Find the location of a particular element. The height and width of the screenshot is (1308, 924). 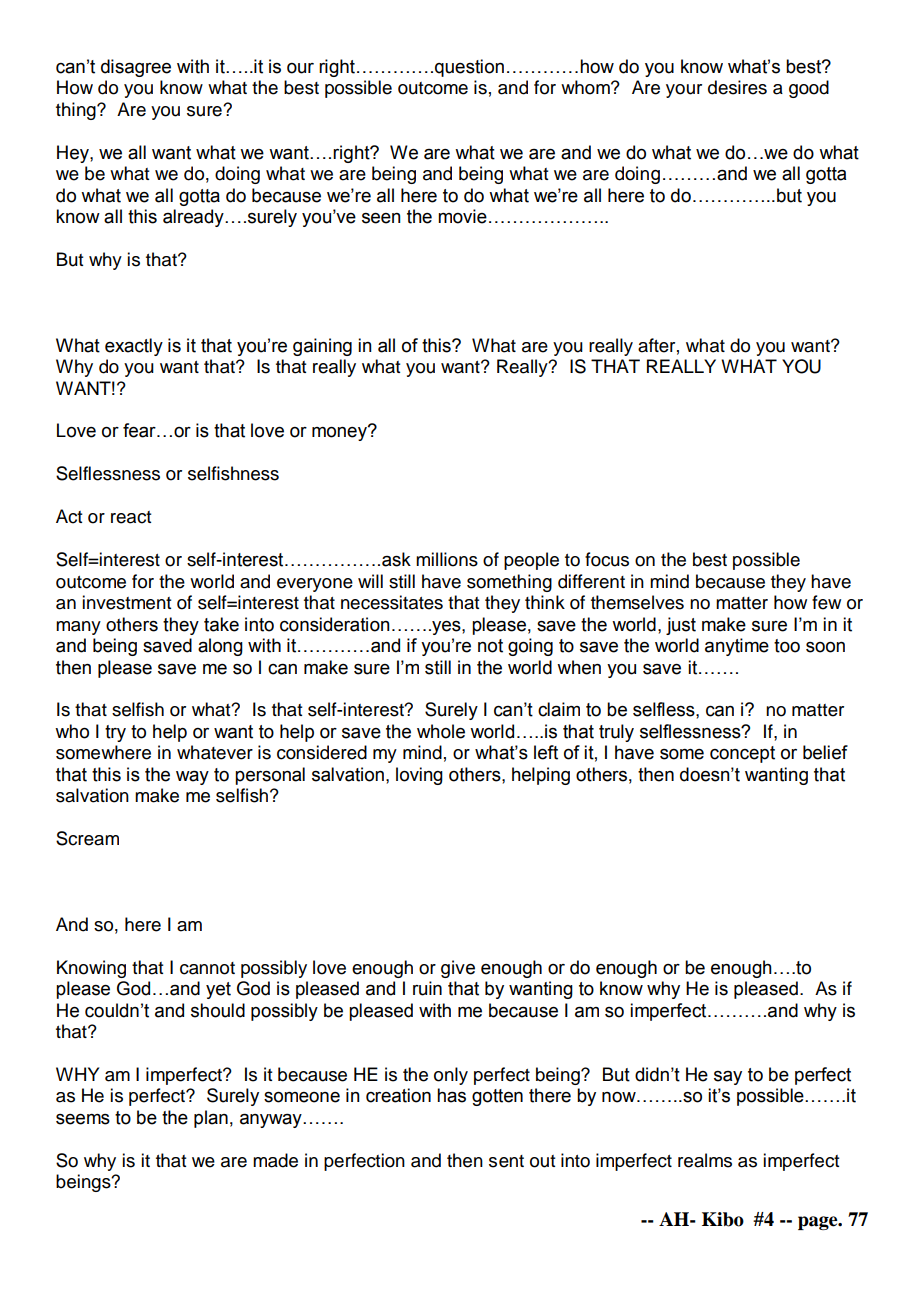

movie is located at coordinates (462, 216).
